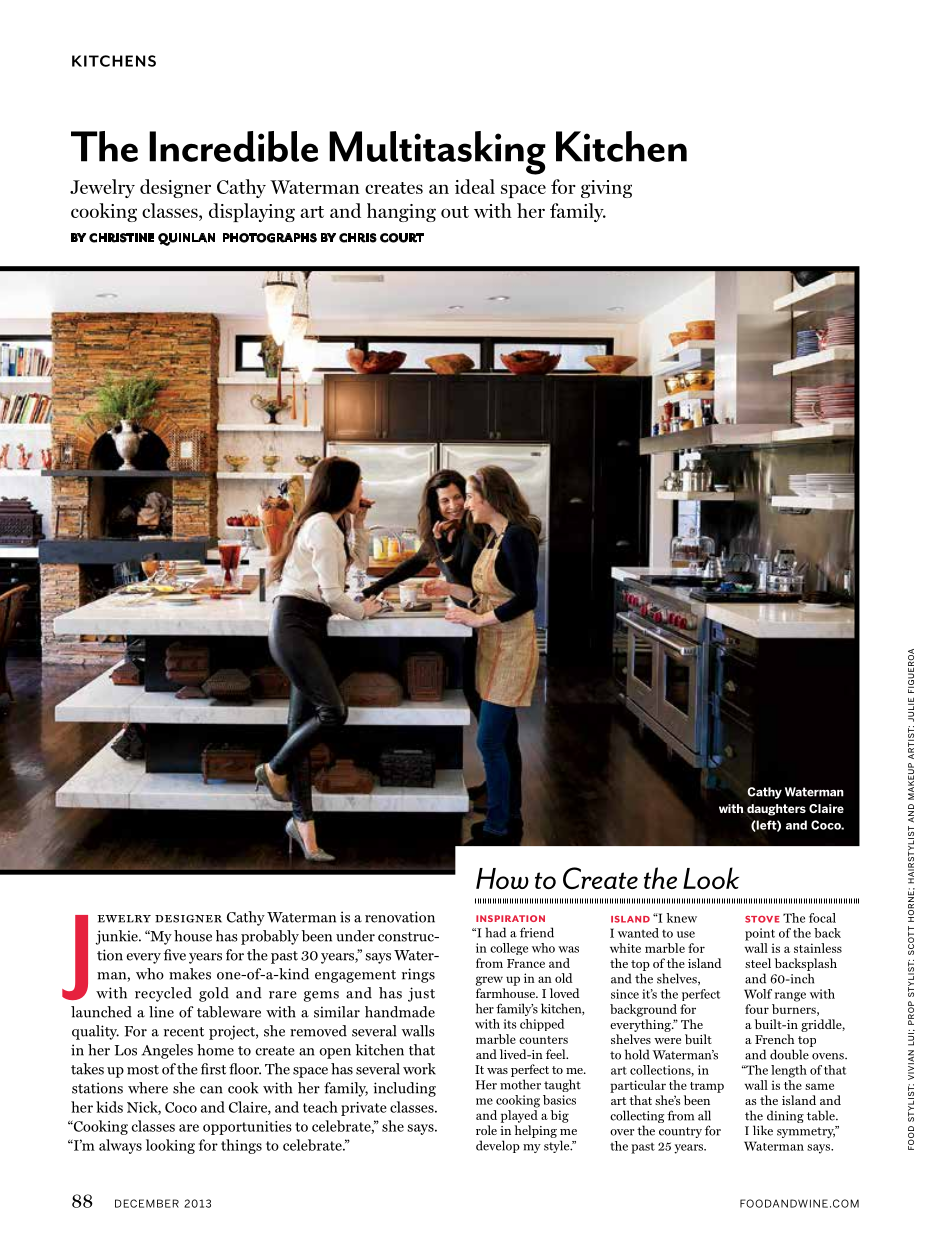 The height and width of the document is (1250, 952). I want to click on Incredible, so click(233, 146).
